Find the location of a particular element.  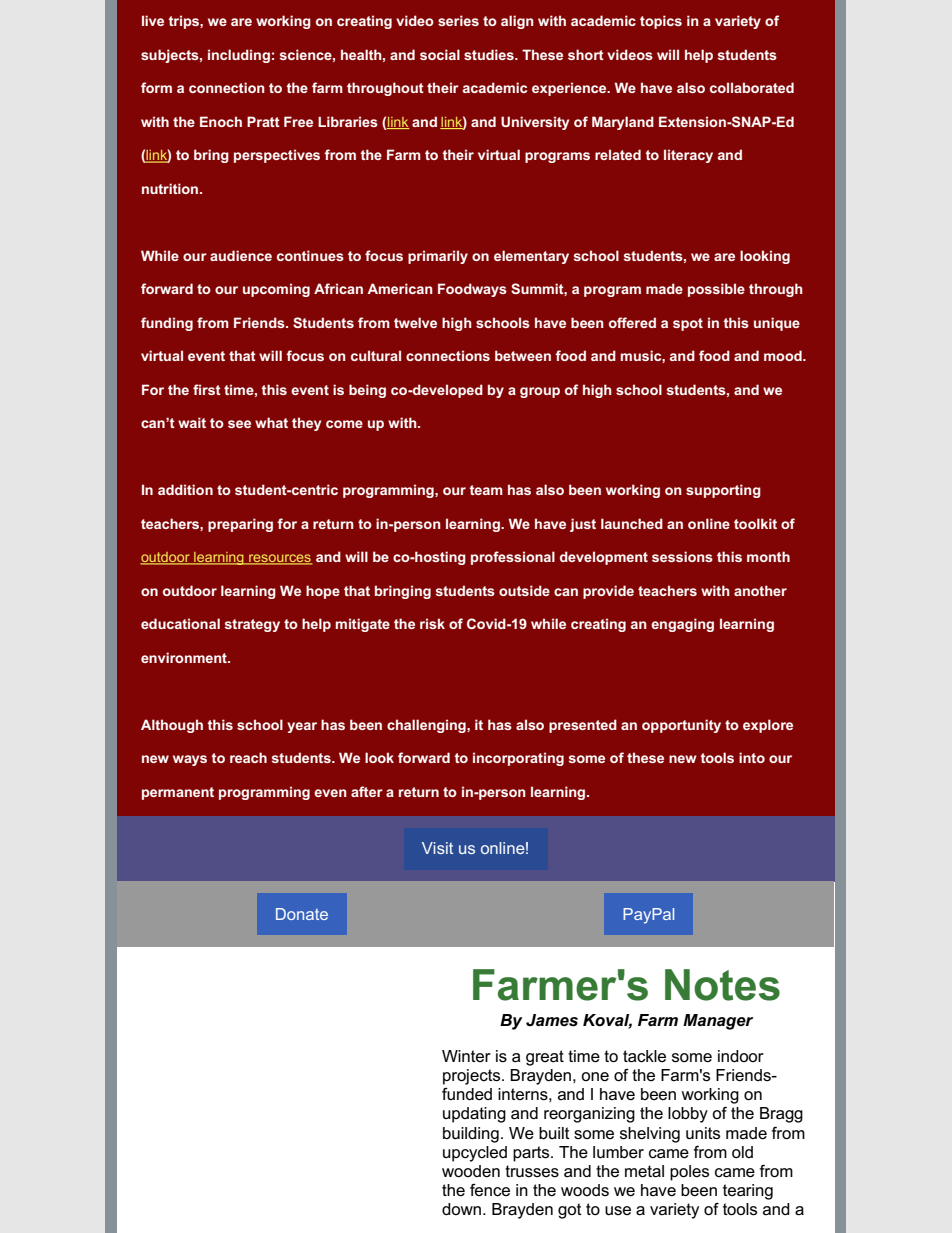

studies is located at coordinates (490, 54).
